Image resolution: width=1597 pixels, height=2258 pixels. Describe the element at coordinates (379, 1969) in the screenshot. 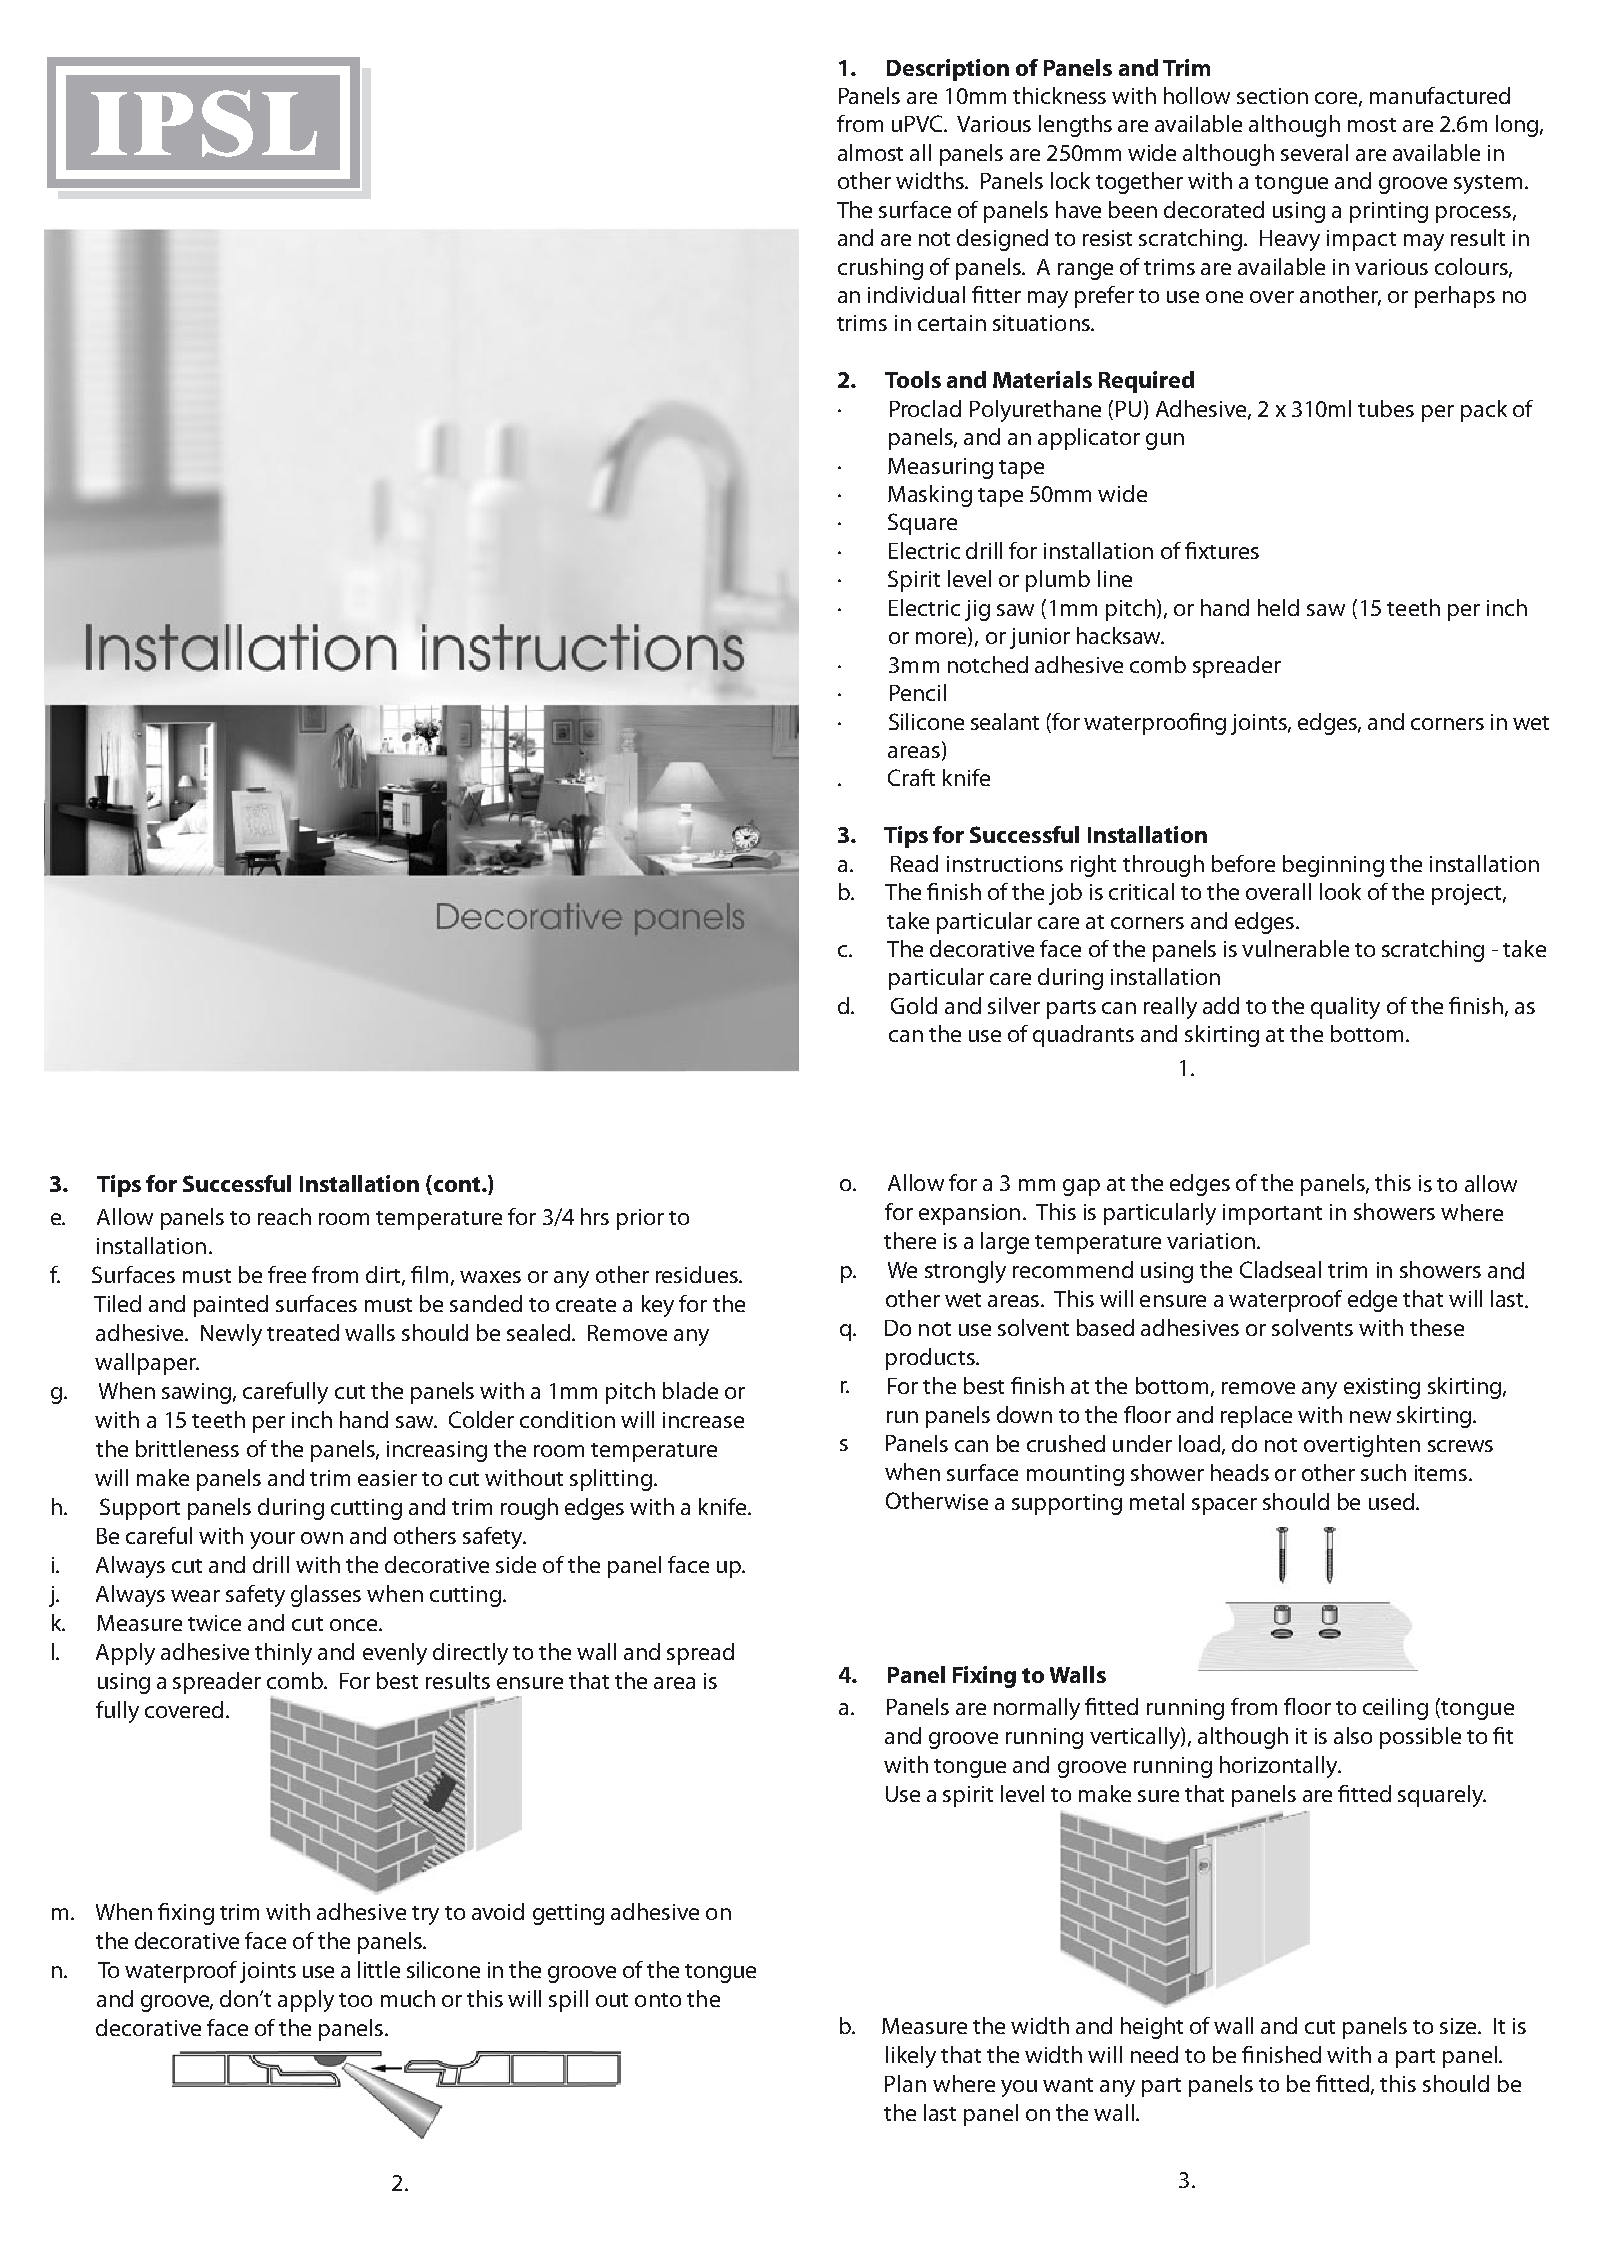

I see `little` at that location.
